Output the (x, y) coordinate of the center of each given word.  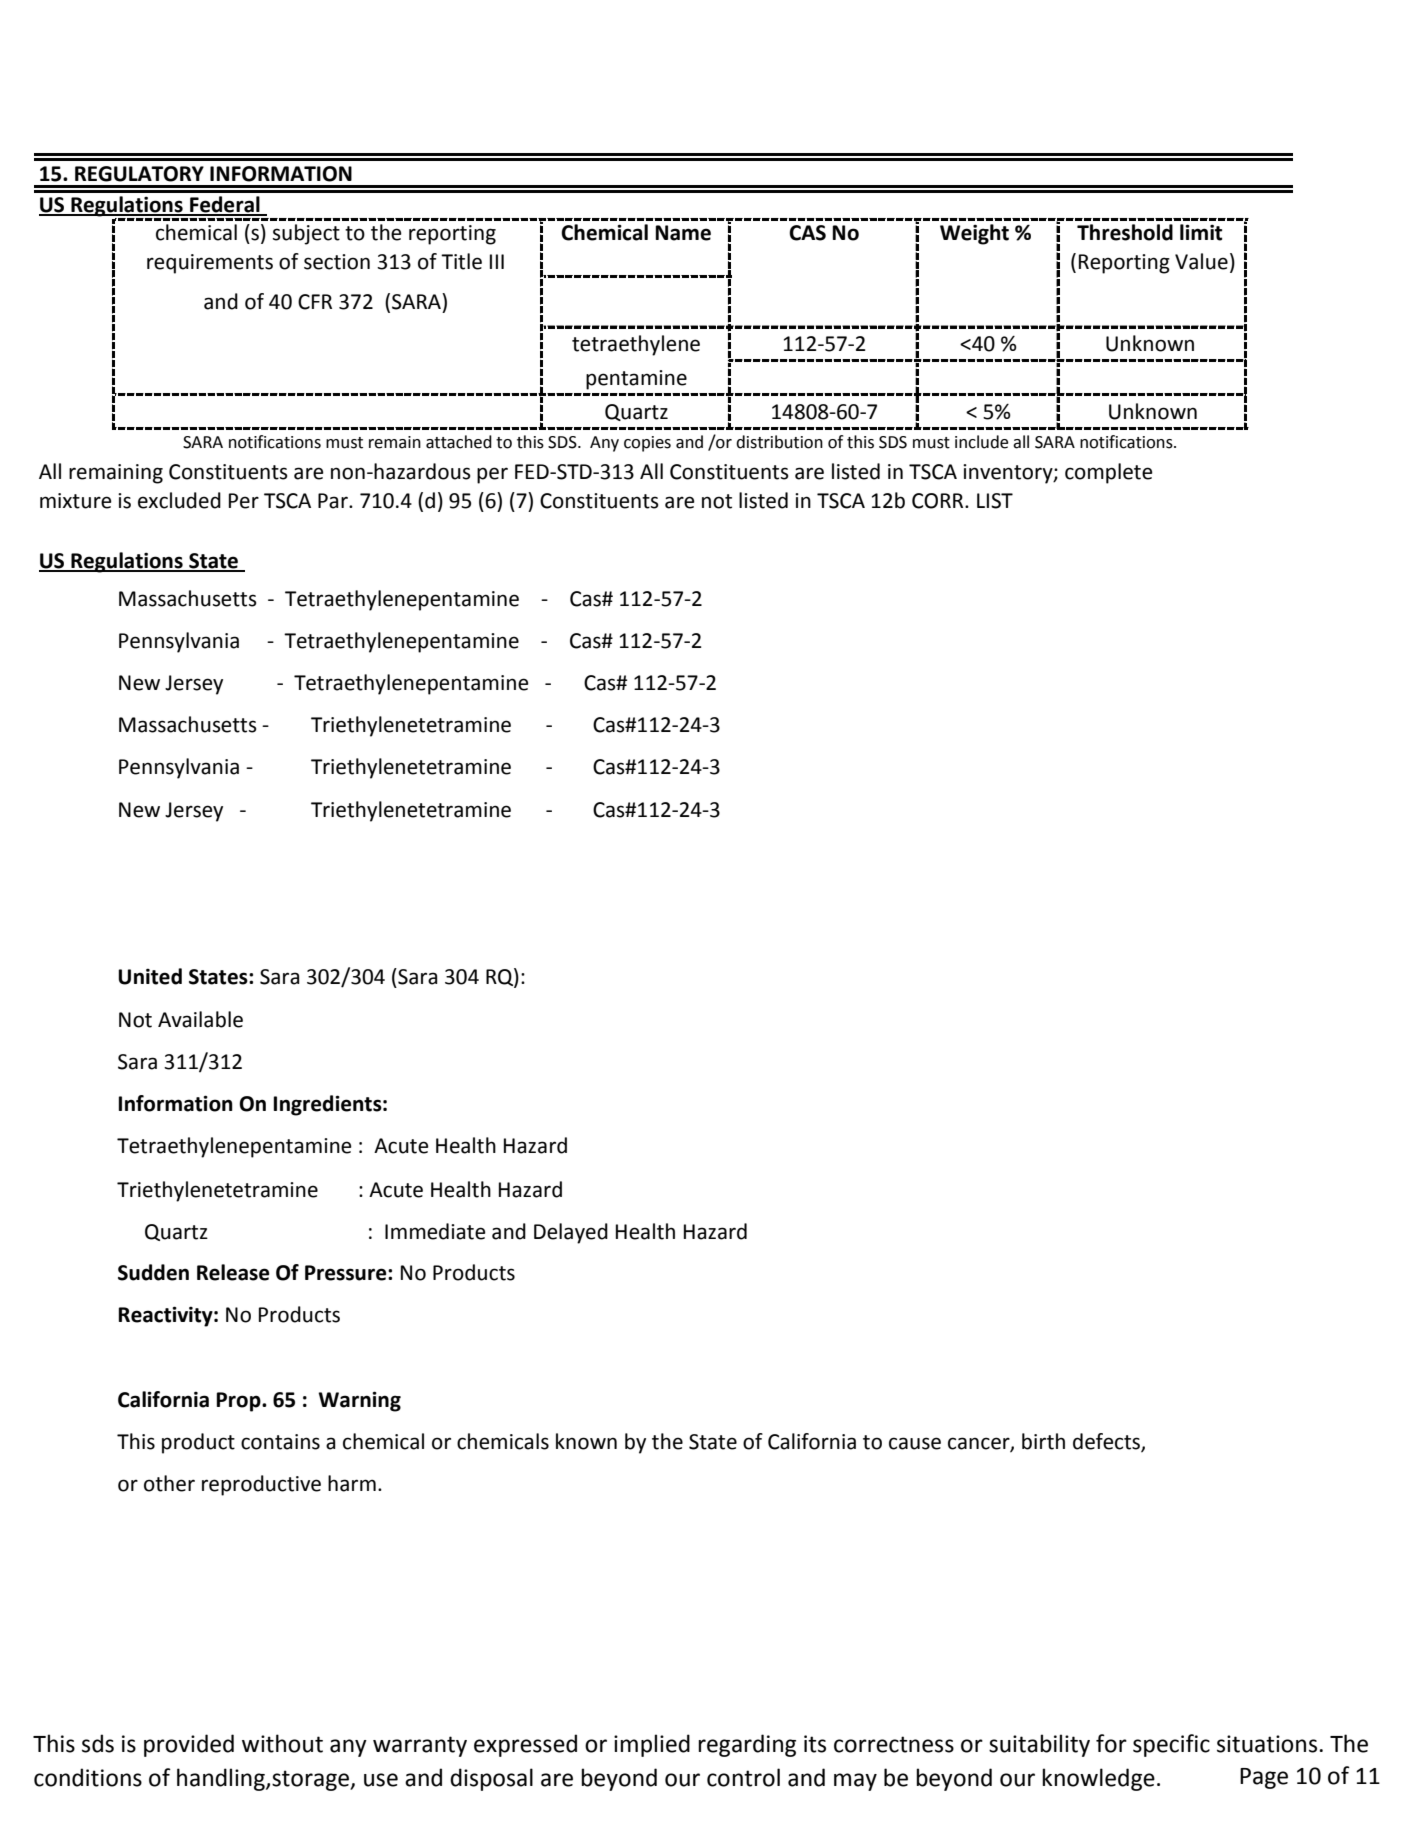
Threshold (1125, 232)
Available (200, 1019)
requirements (210, 264)
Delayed (571, 1233)
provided (189, 1745)
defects (1107, 1442)
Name (683, 233)
